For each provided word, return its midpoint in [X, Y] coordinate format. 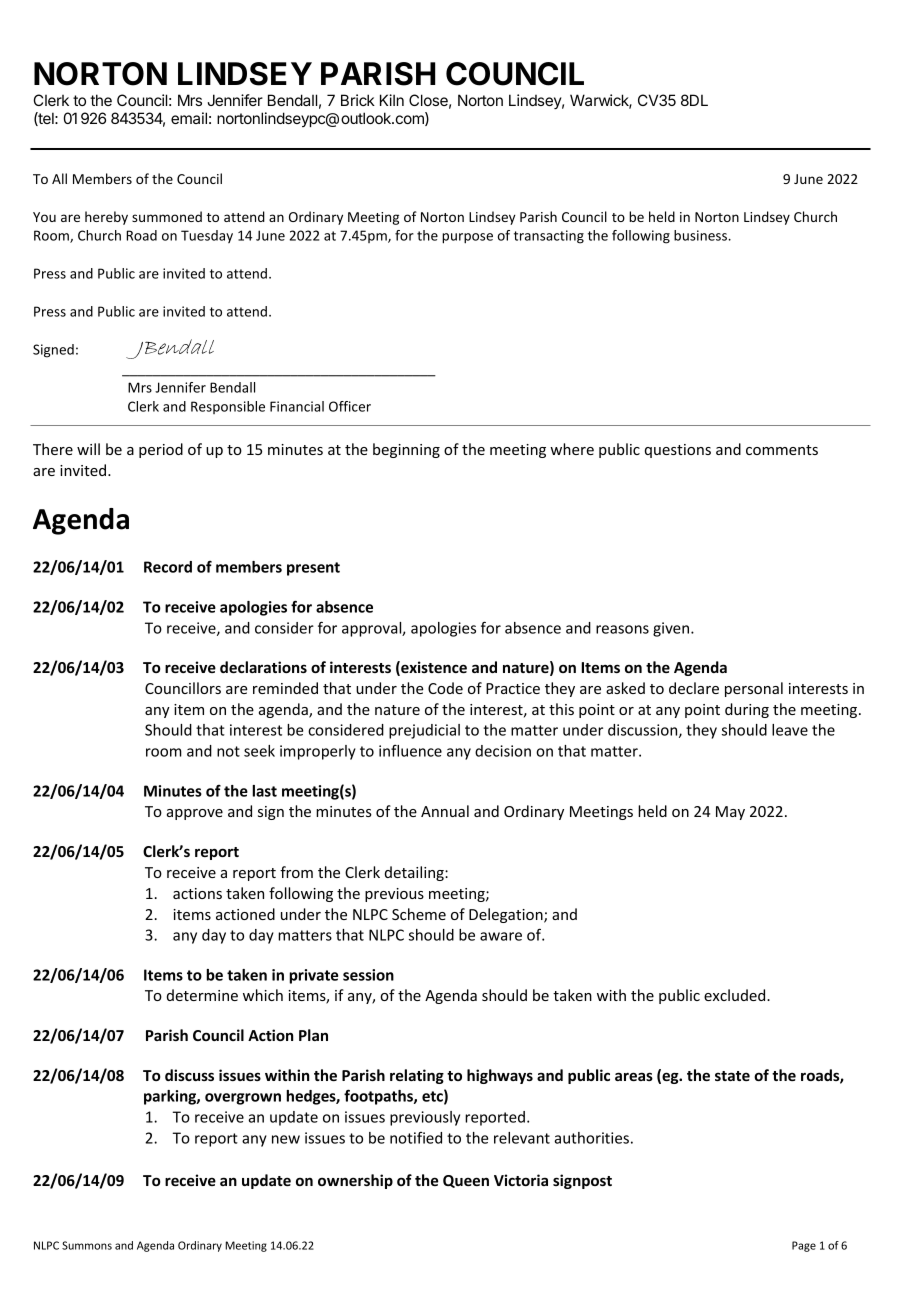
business [701, 235]
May [730, 813]
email [189, 118]
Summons [87, 1245]
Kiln [392, 100]
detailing [415, 873]
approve [195, 814]
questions [678, 451]
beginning [406, 450]
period [161, 450]
